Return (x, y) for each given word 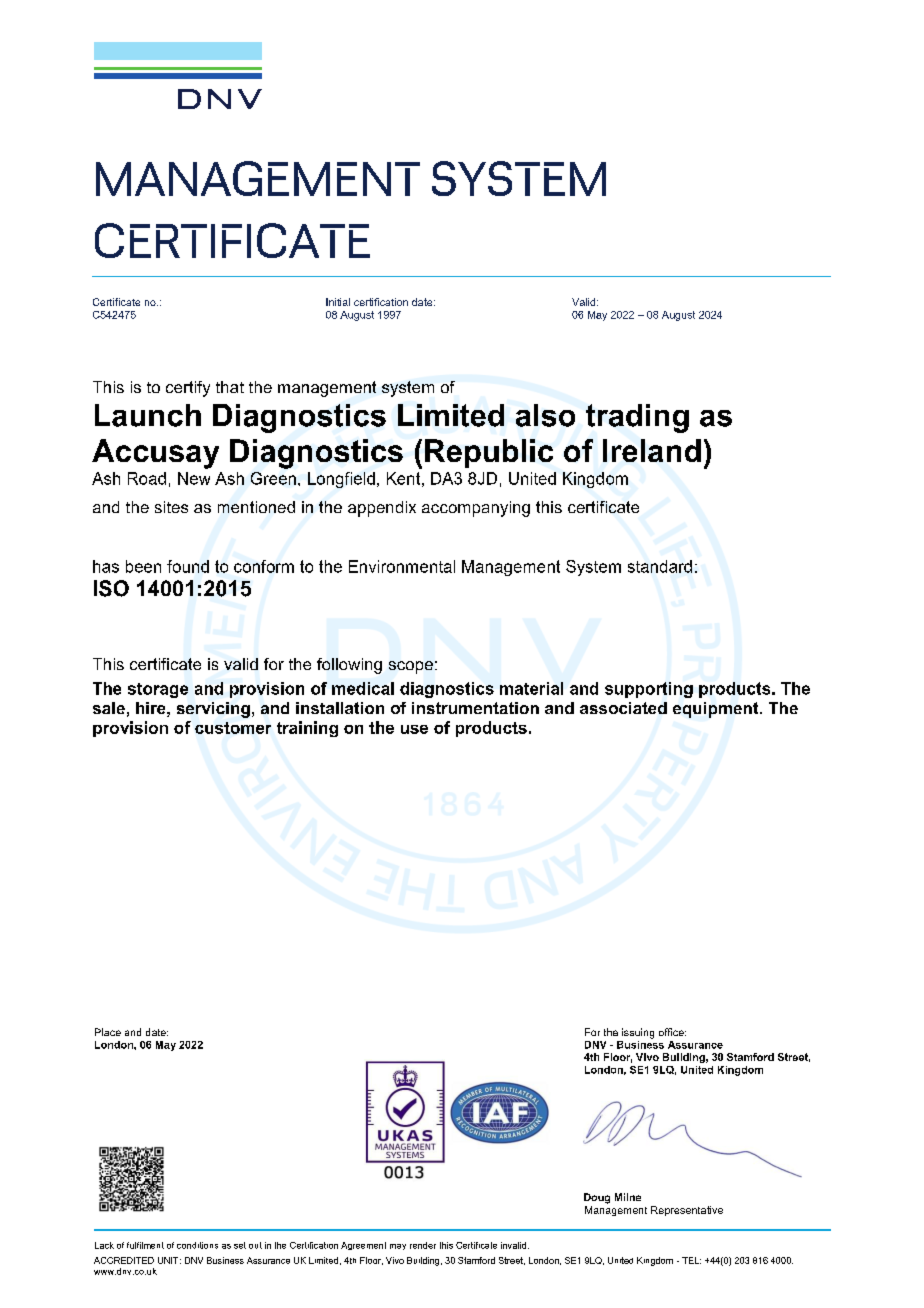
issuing (638, 1033)
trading (637, 418)
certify (188, 389)
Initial (338, 302)
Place (108, 1032)
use (414, 729)
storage (158, 690)
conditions (197, 1245)
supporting (649, 690)
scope (411, 667)
